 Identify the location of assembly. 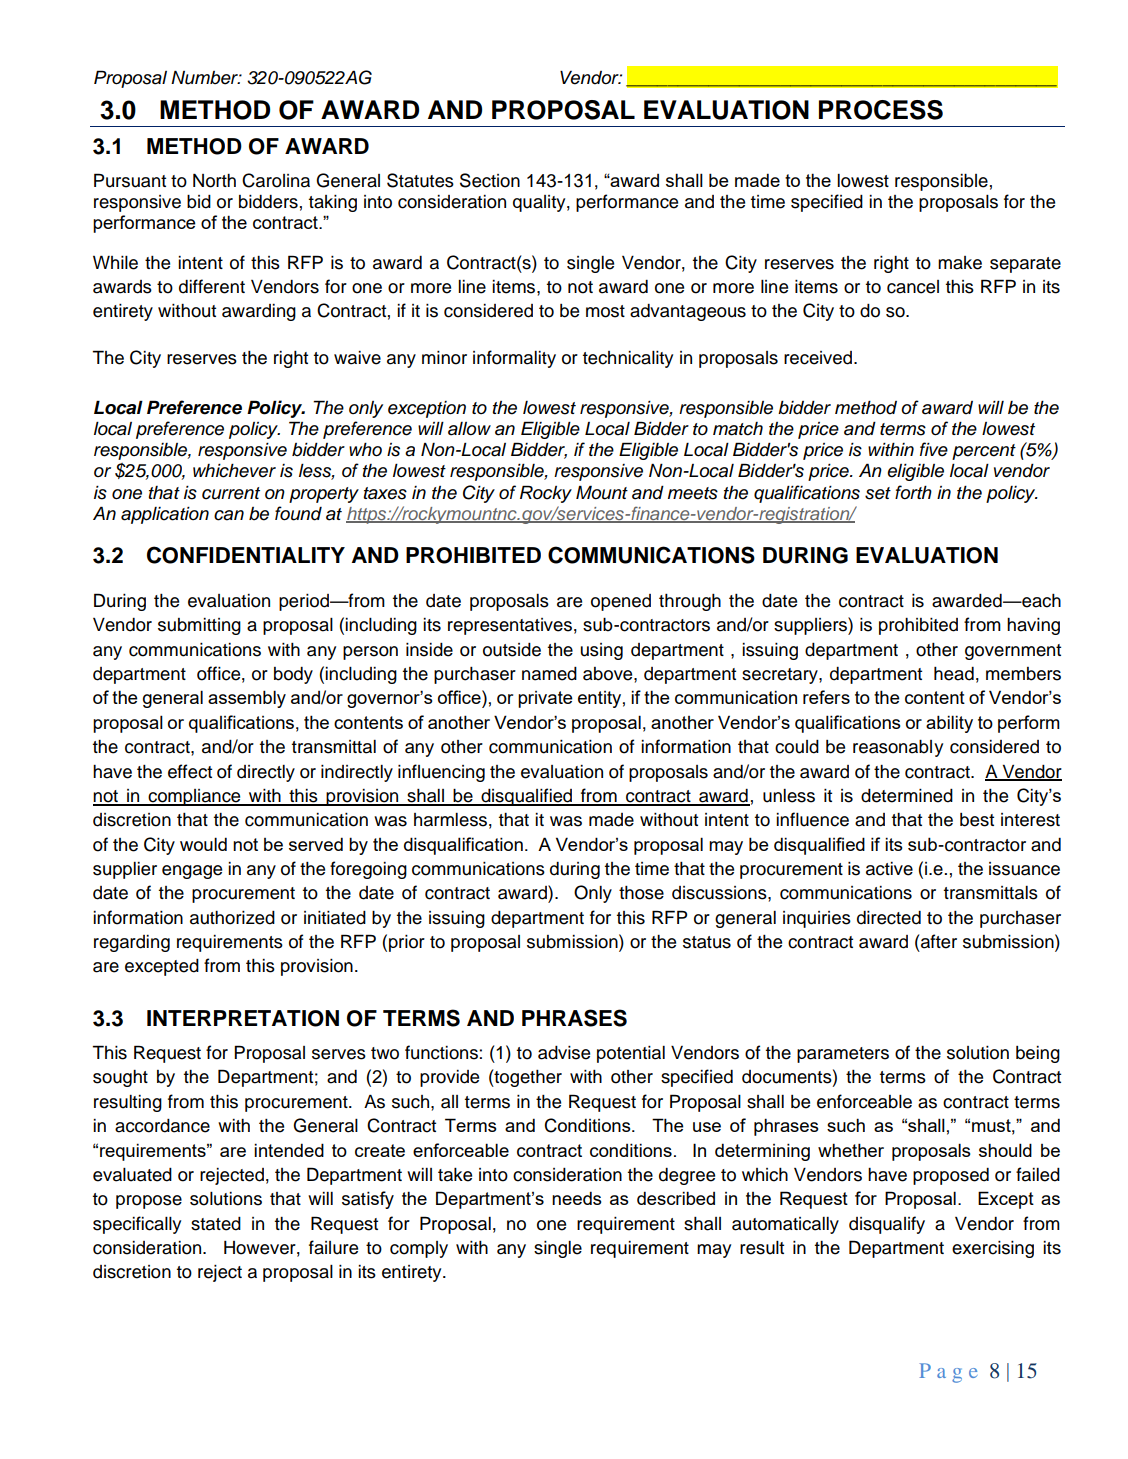
(247, 699).
